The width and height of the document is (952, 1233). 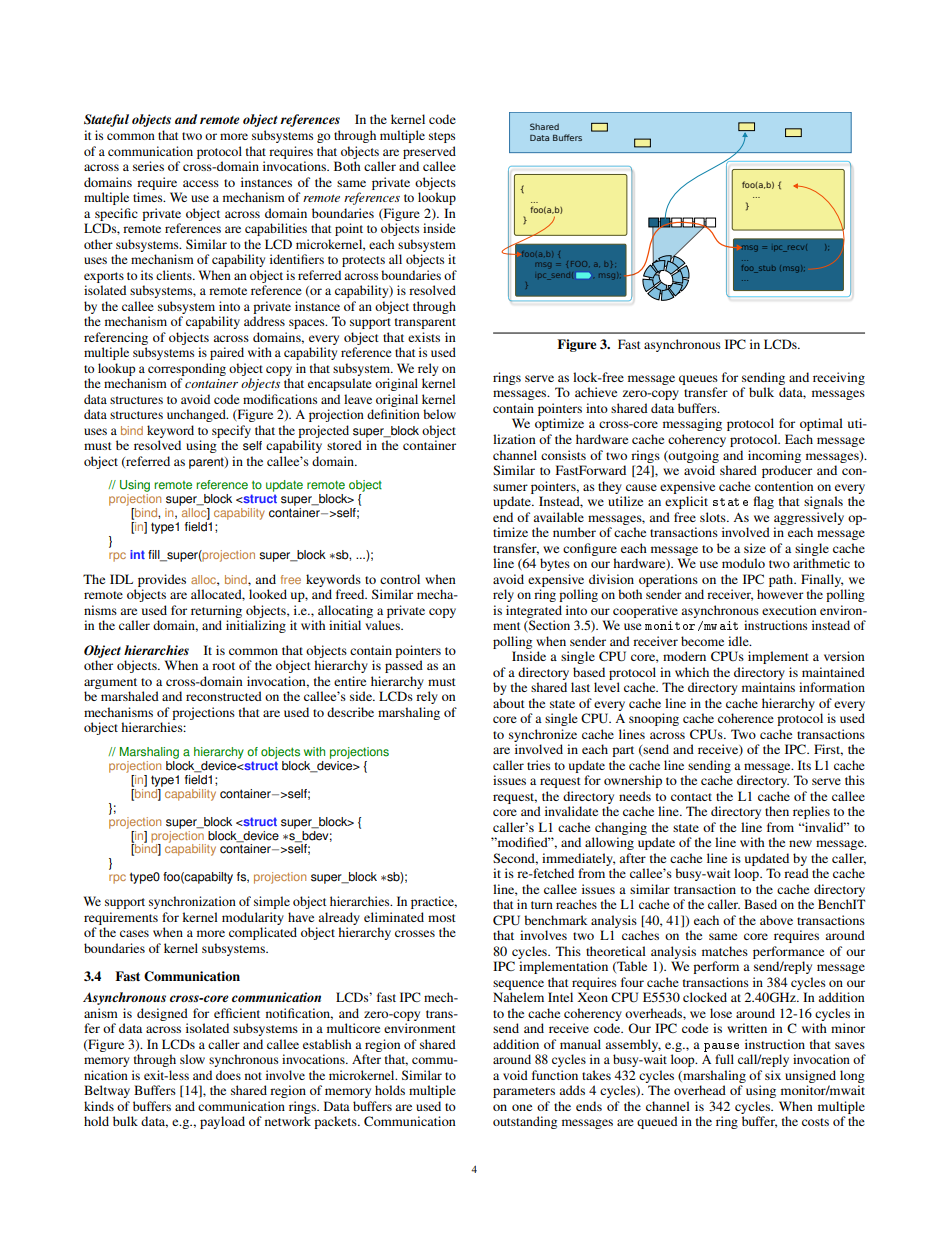 I want to click on idle, so click(x=739, y=641).
